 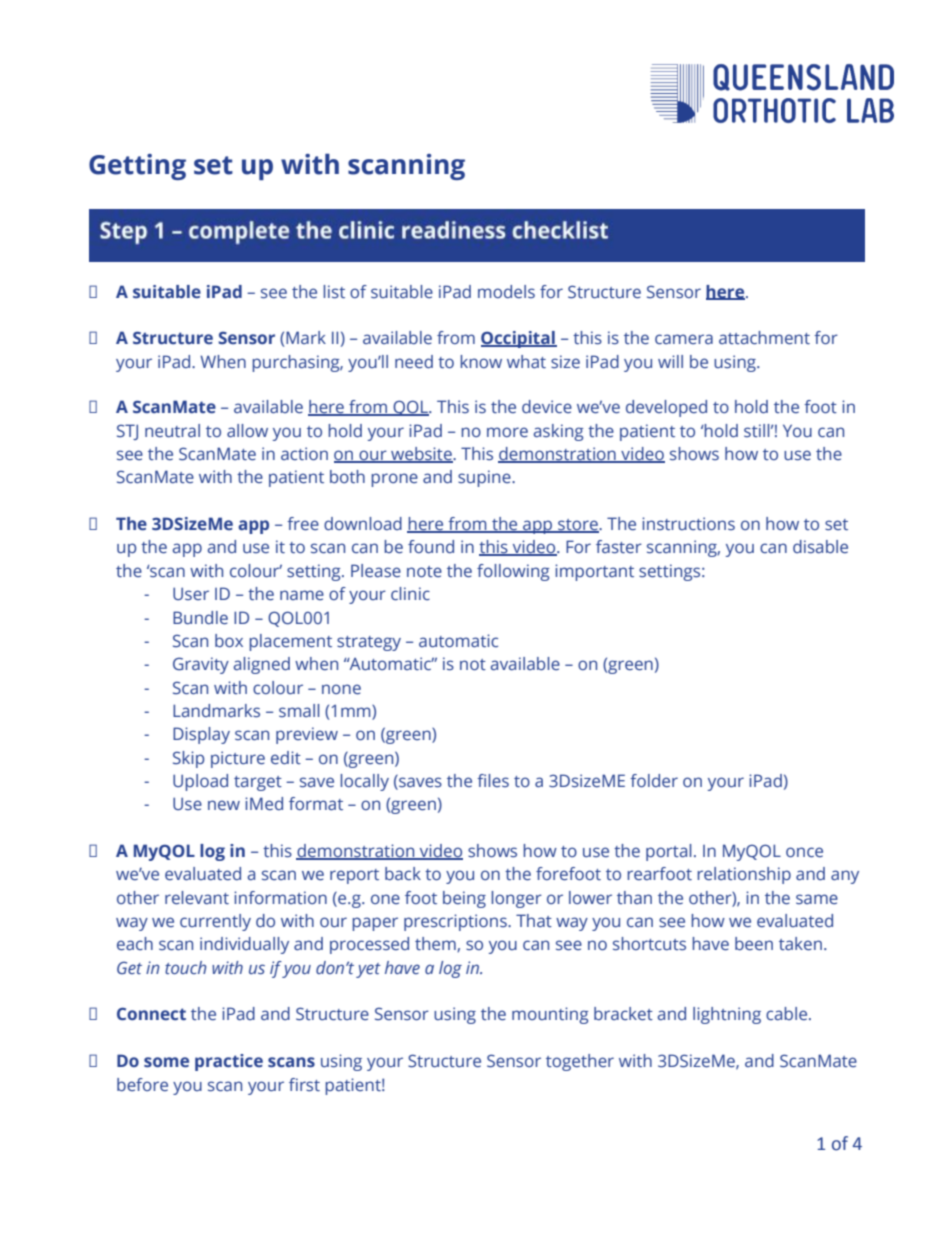 What do you see at coordinates (229, 1062) in the image?
I see `practice` at bounding box center [229, 1062].
